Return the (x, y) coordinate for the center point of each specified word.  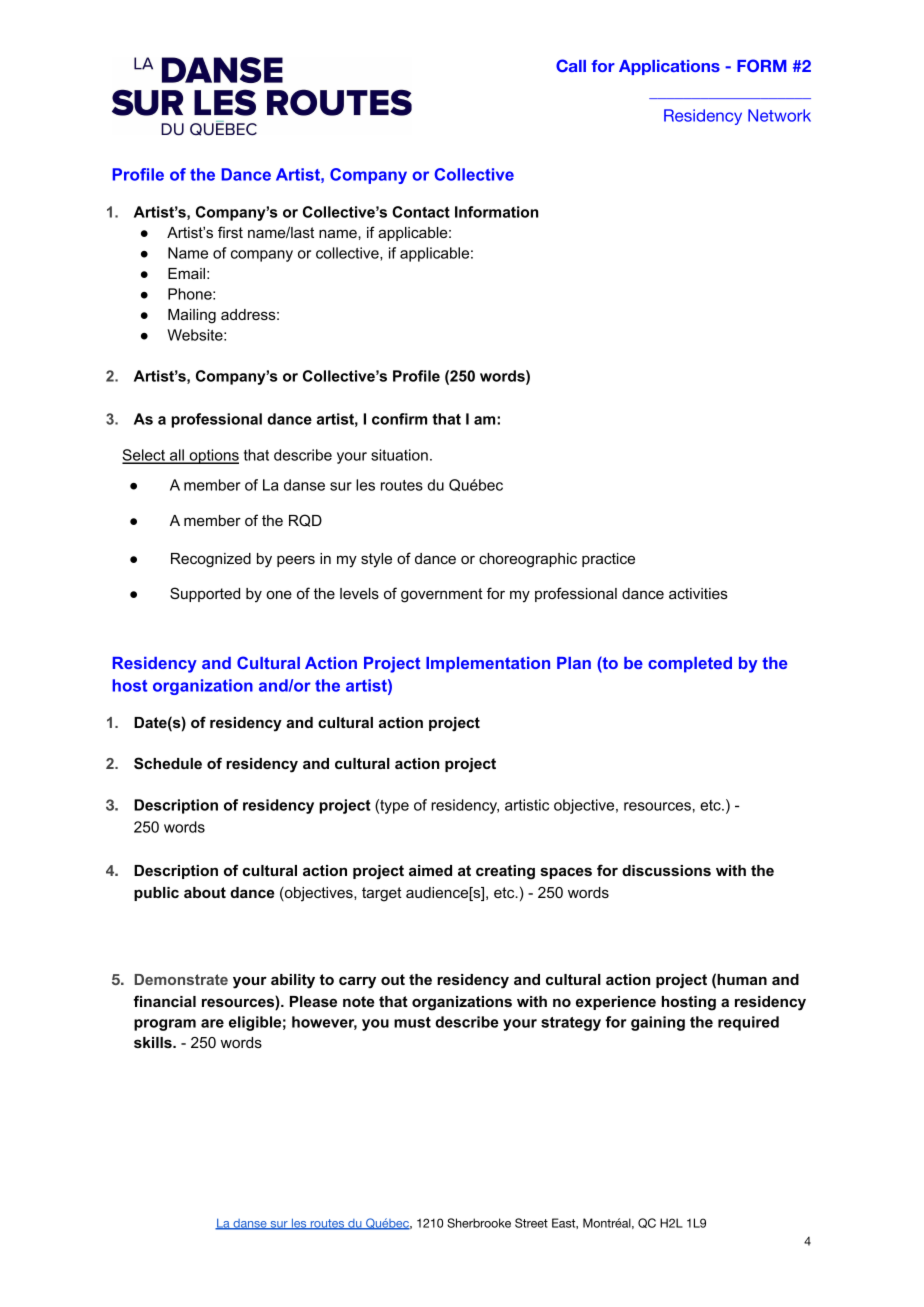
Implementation (488, 665)
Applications (669, 67)
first (230, 232)
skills (154, 1042)
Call (571, 65)
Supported (205, 594)
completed (690, 665)
